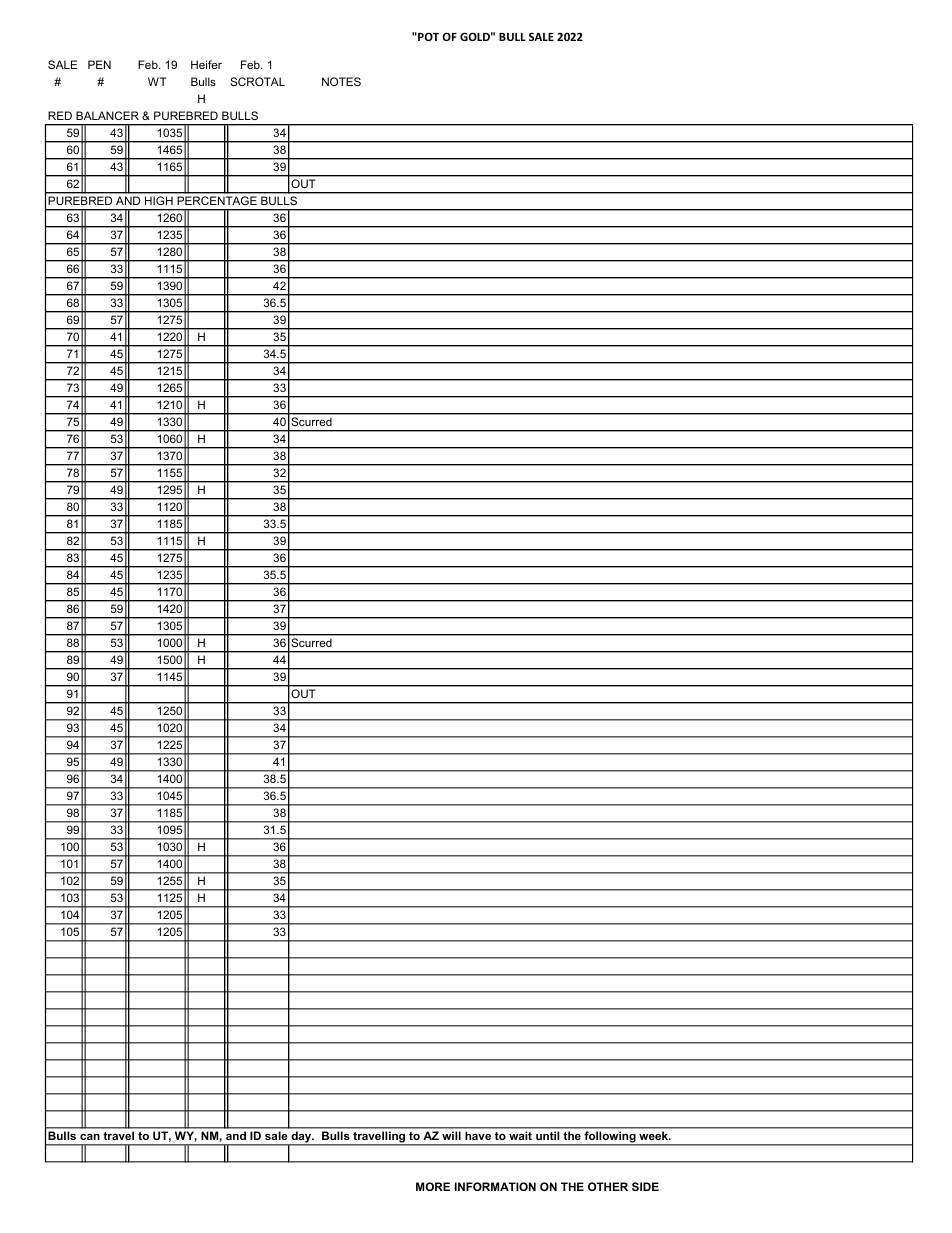 The width and height of the screenshot is (952, 1233). What do you see at coordinates (520, 1135) in the screenshot?
I see `wait` at bounding box center [520, 1135].
